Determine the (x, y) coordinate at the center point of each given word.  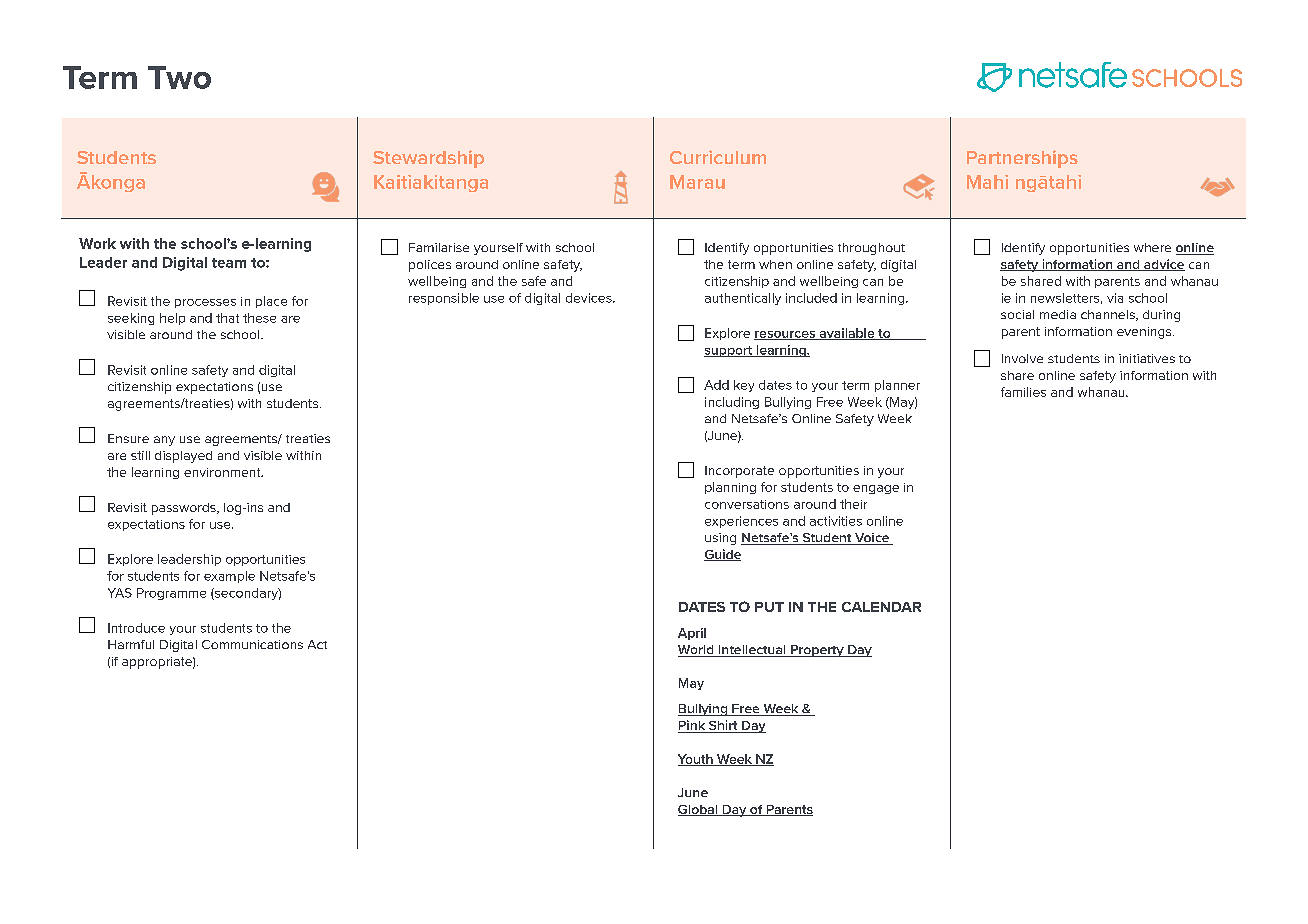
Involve (1022, 358)
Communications (252, 644)
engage (876, 489)
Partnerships (1022, 159)
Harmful (131, 644)
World (697, 651)
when (775, 264)
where (1152, 247)
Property (817, 651)
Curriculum (718, 157)
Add (716, 385)
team (229, 263)
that (227, 318)
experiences (741, 522)
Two (179, 77)
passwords (185, 509)
